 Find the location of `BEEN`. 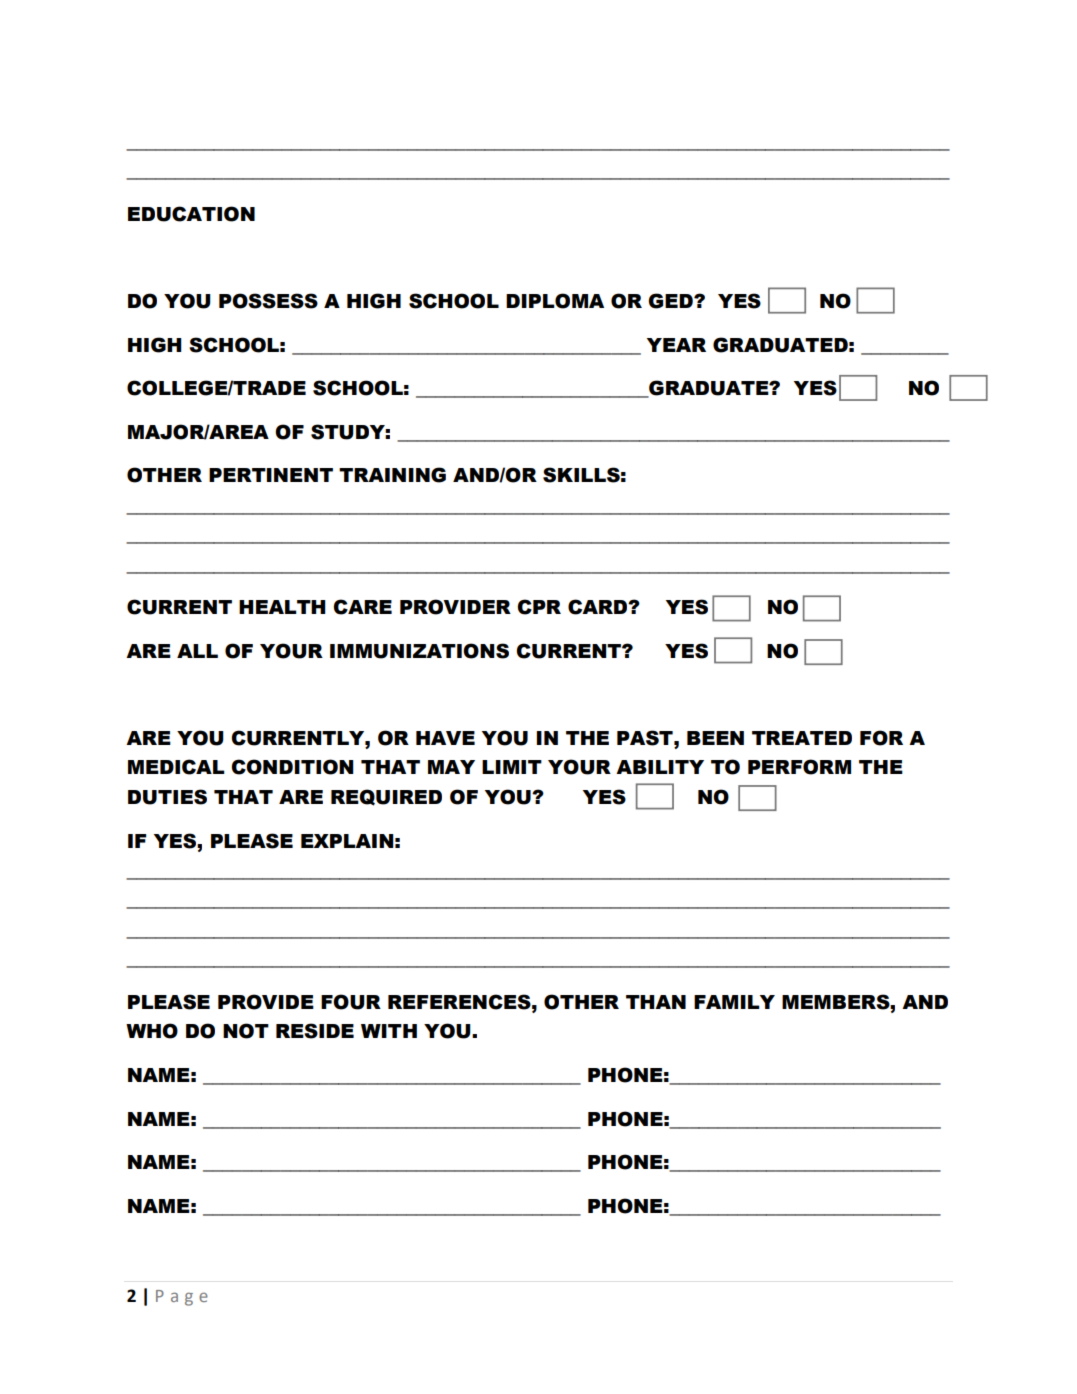

BEEN is located at coordinates (715, 738).
